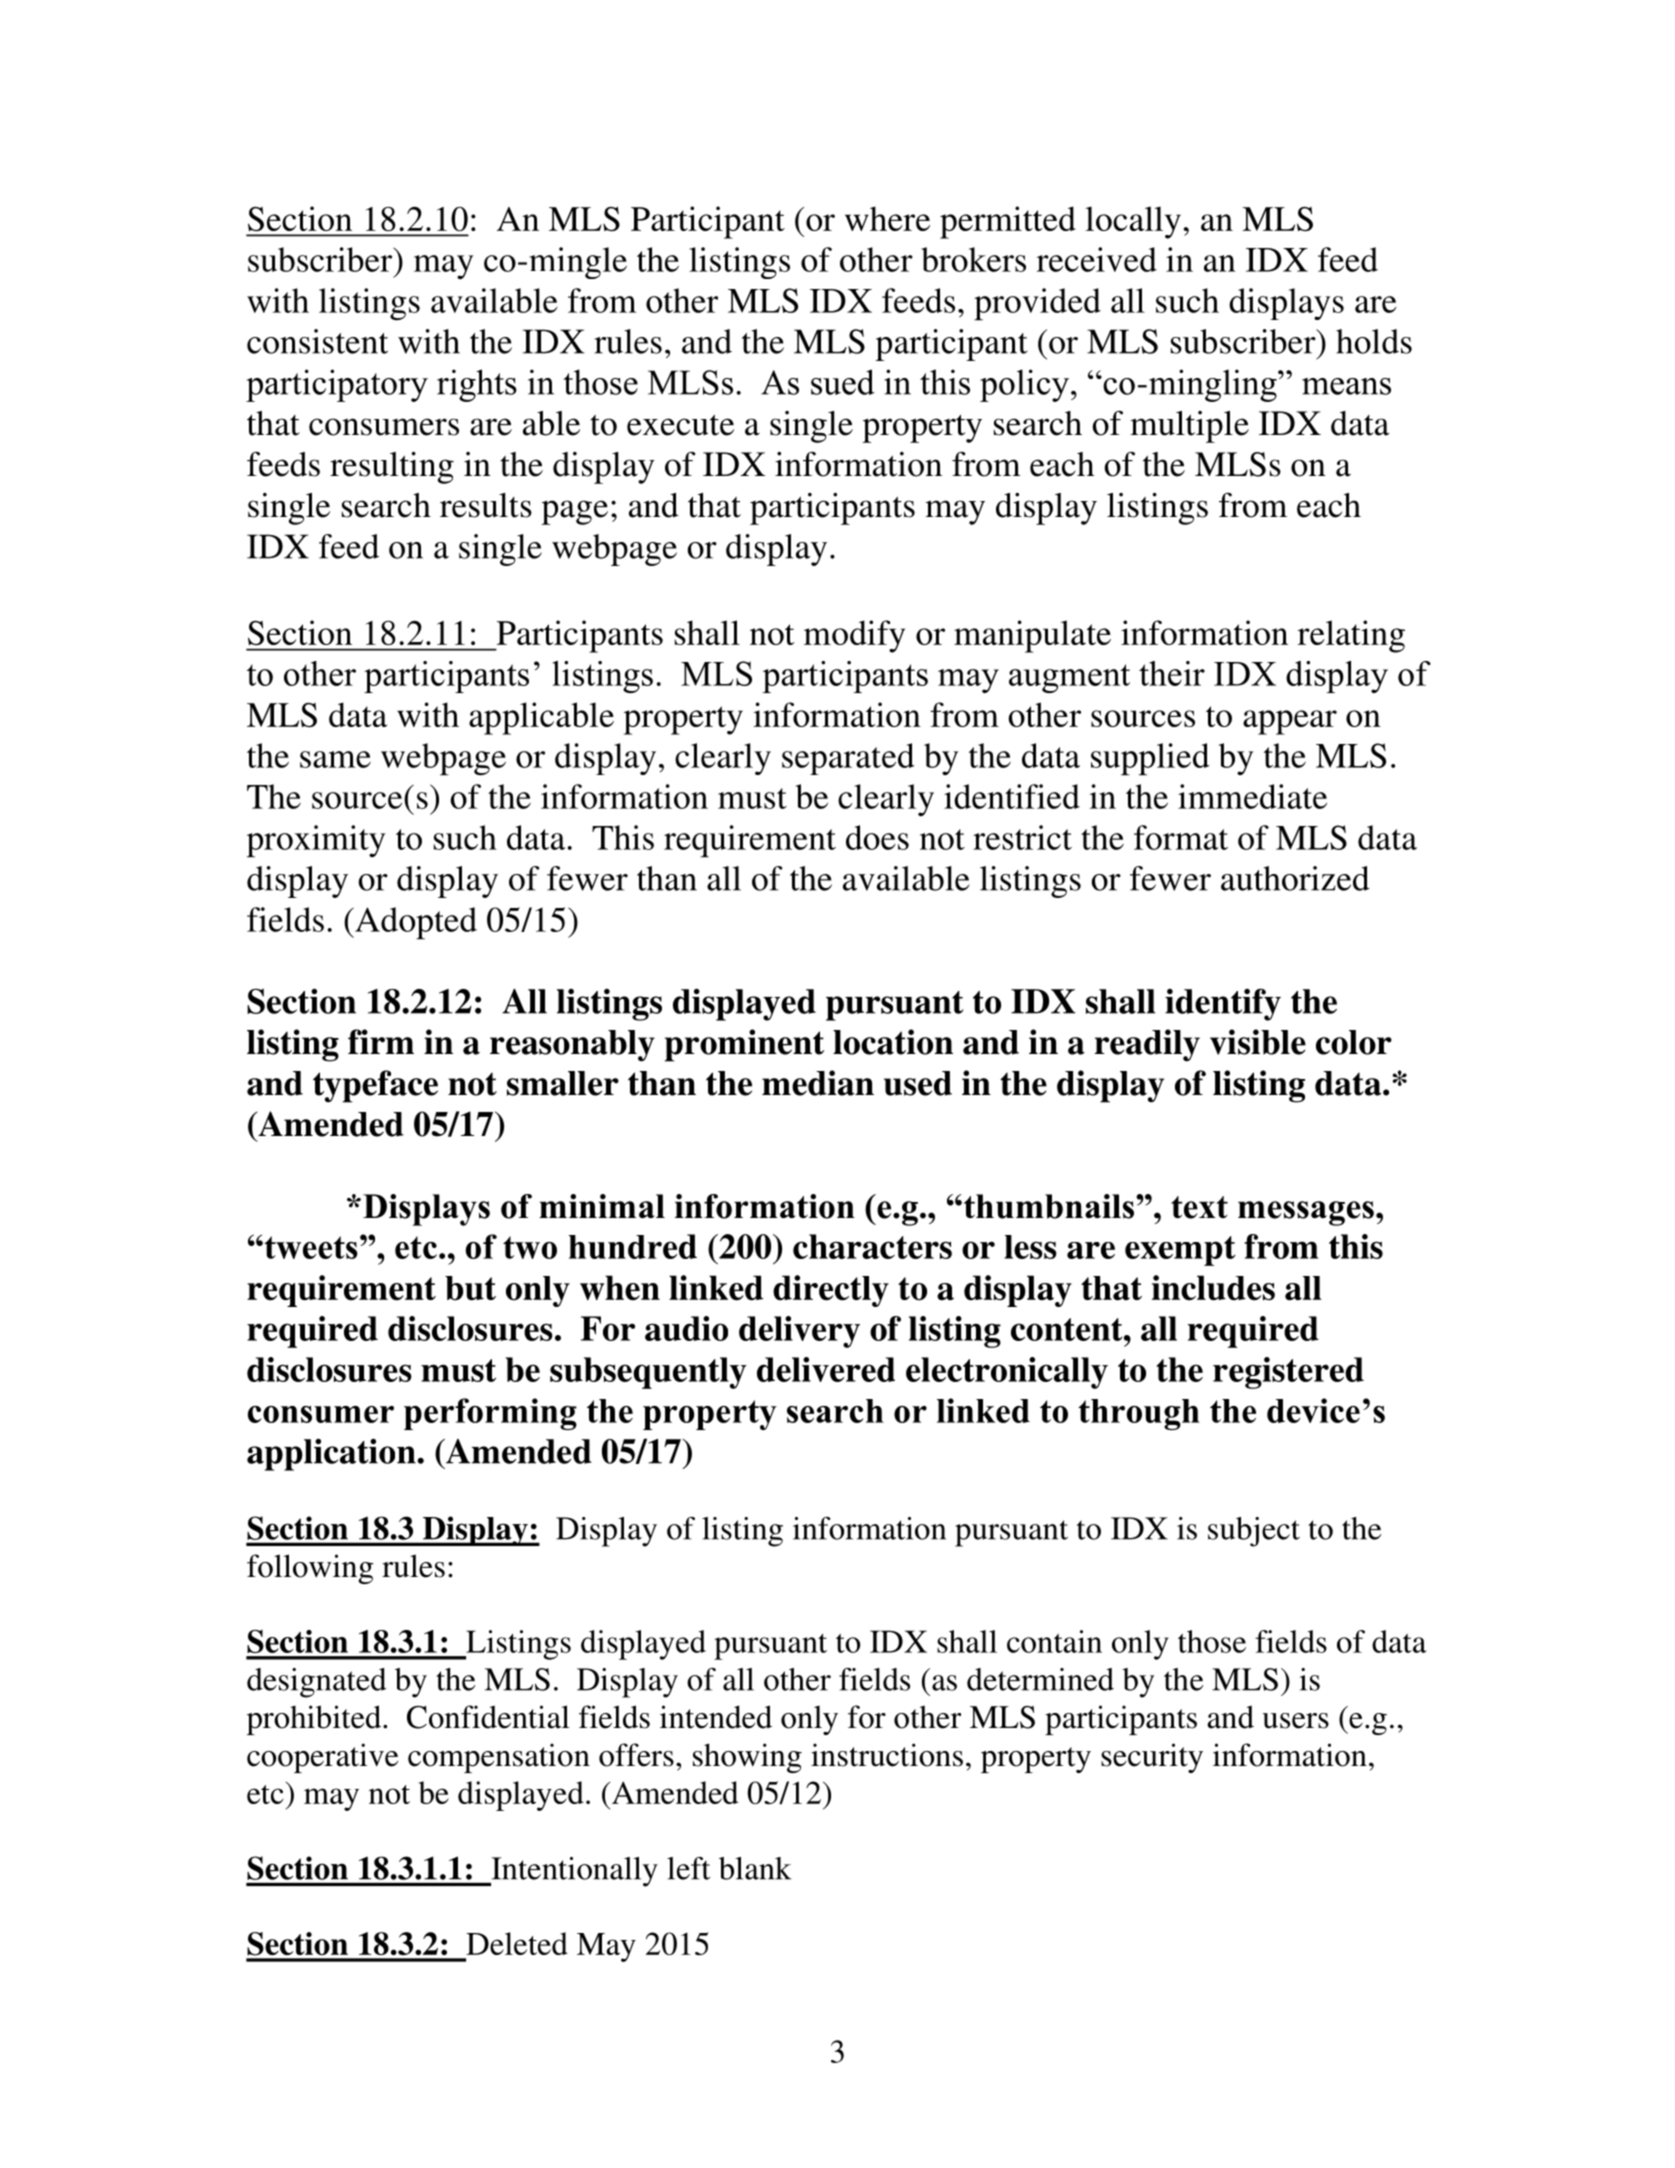 Image resolution: width=1675 pixels, height=2168 pixels. I want to click on typeface, so click(375, 1086).
